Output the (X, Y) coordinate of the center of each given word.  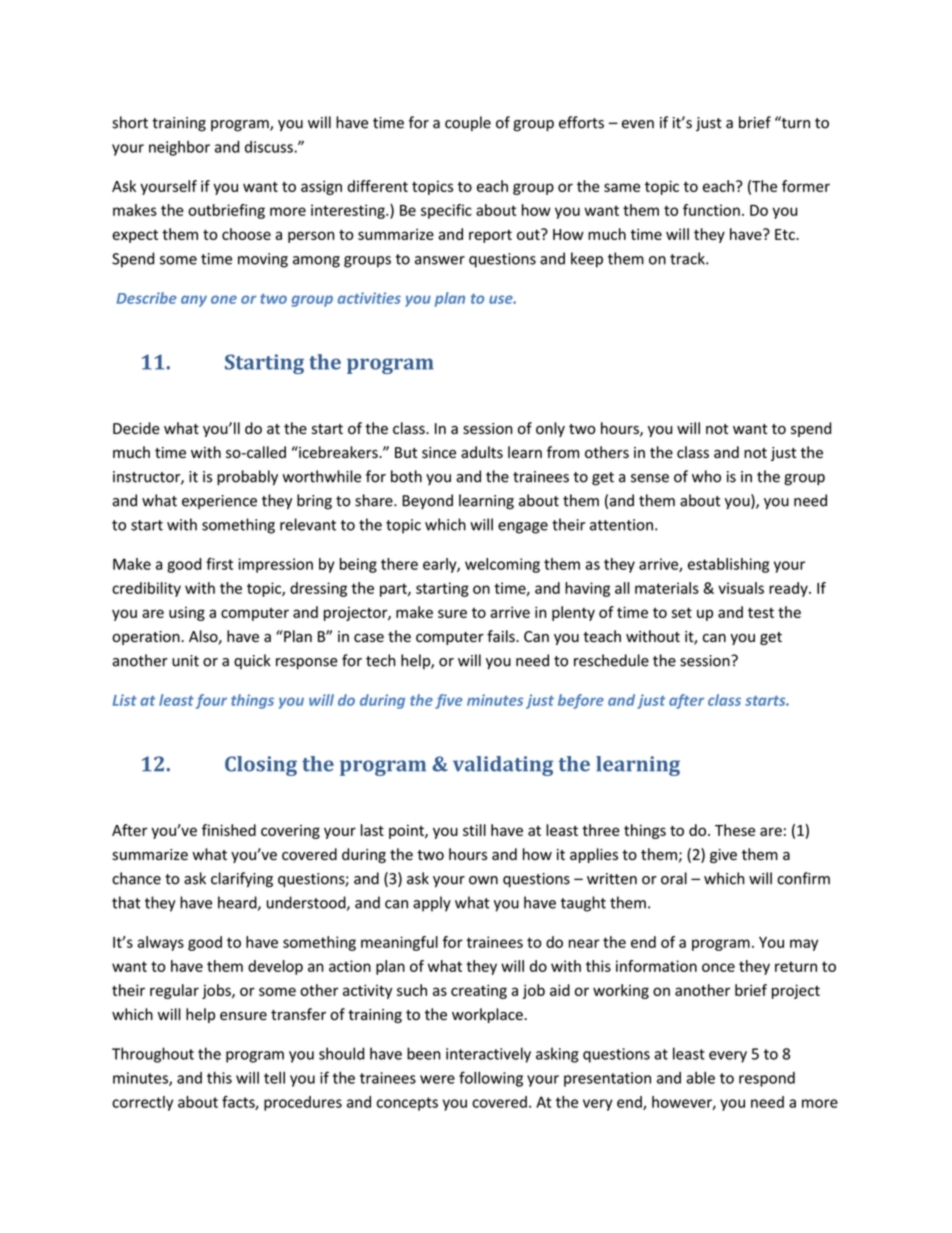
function (711, 210)
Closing (261, 766)
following (491, 1079)
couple (468, 123)
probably (247, 478)
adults (482, 452)
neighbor (179, 148)
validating (503, 766)
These (735, 830)
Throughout (153, 1055)
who (706, 476)
